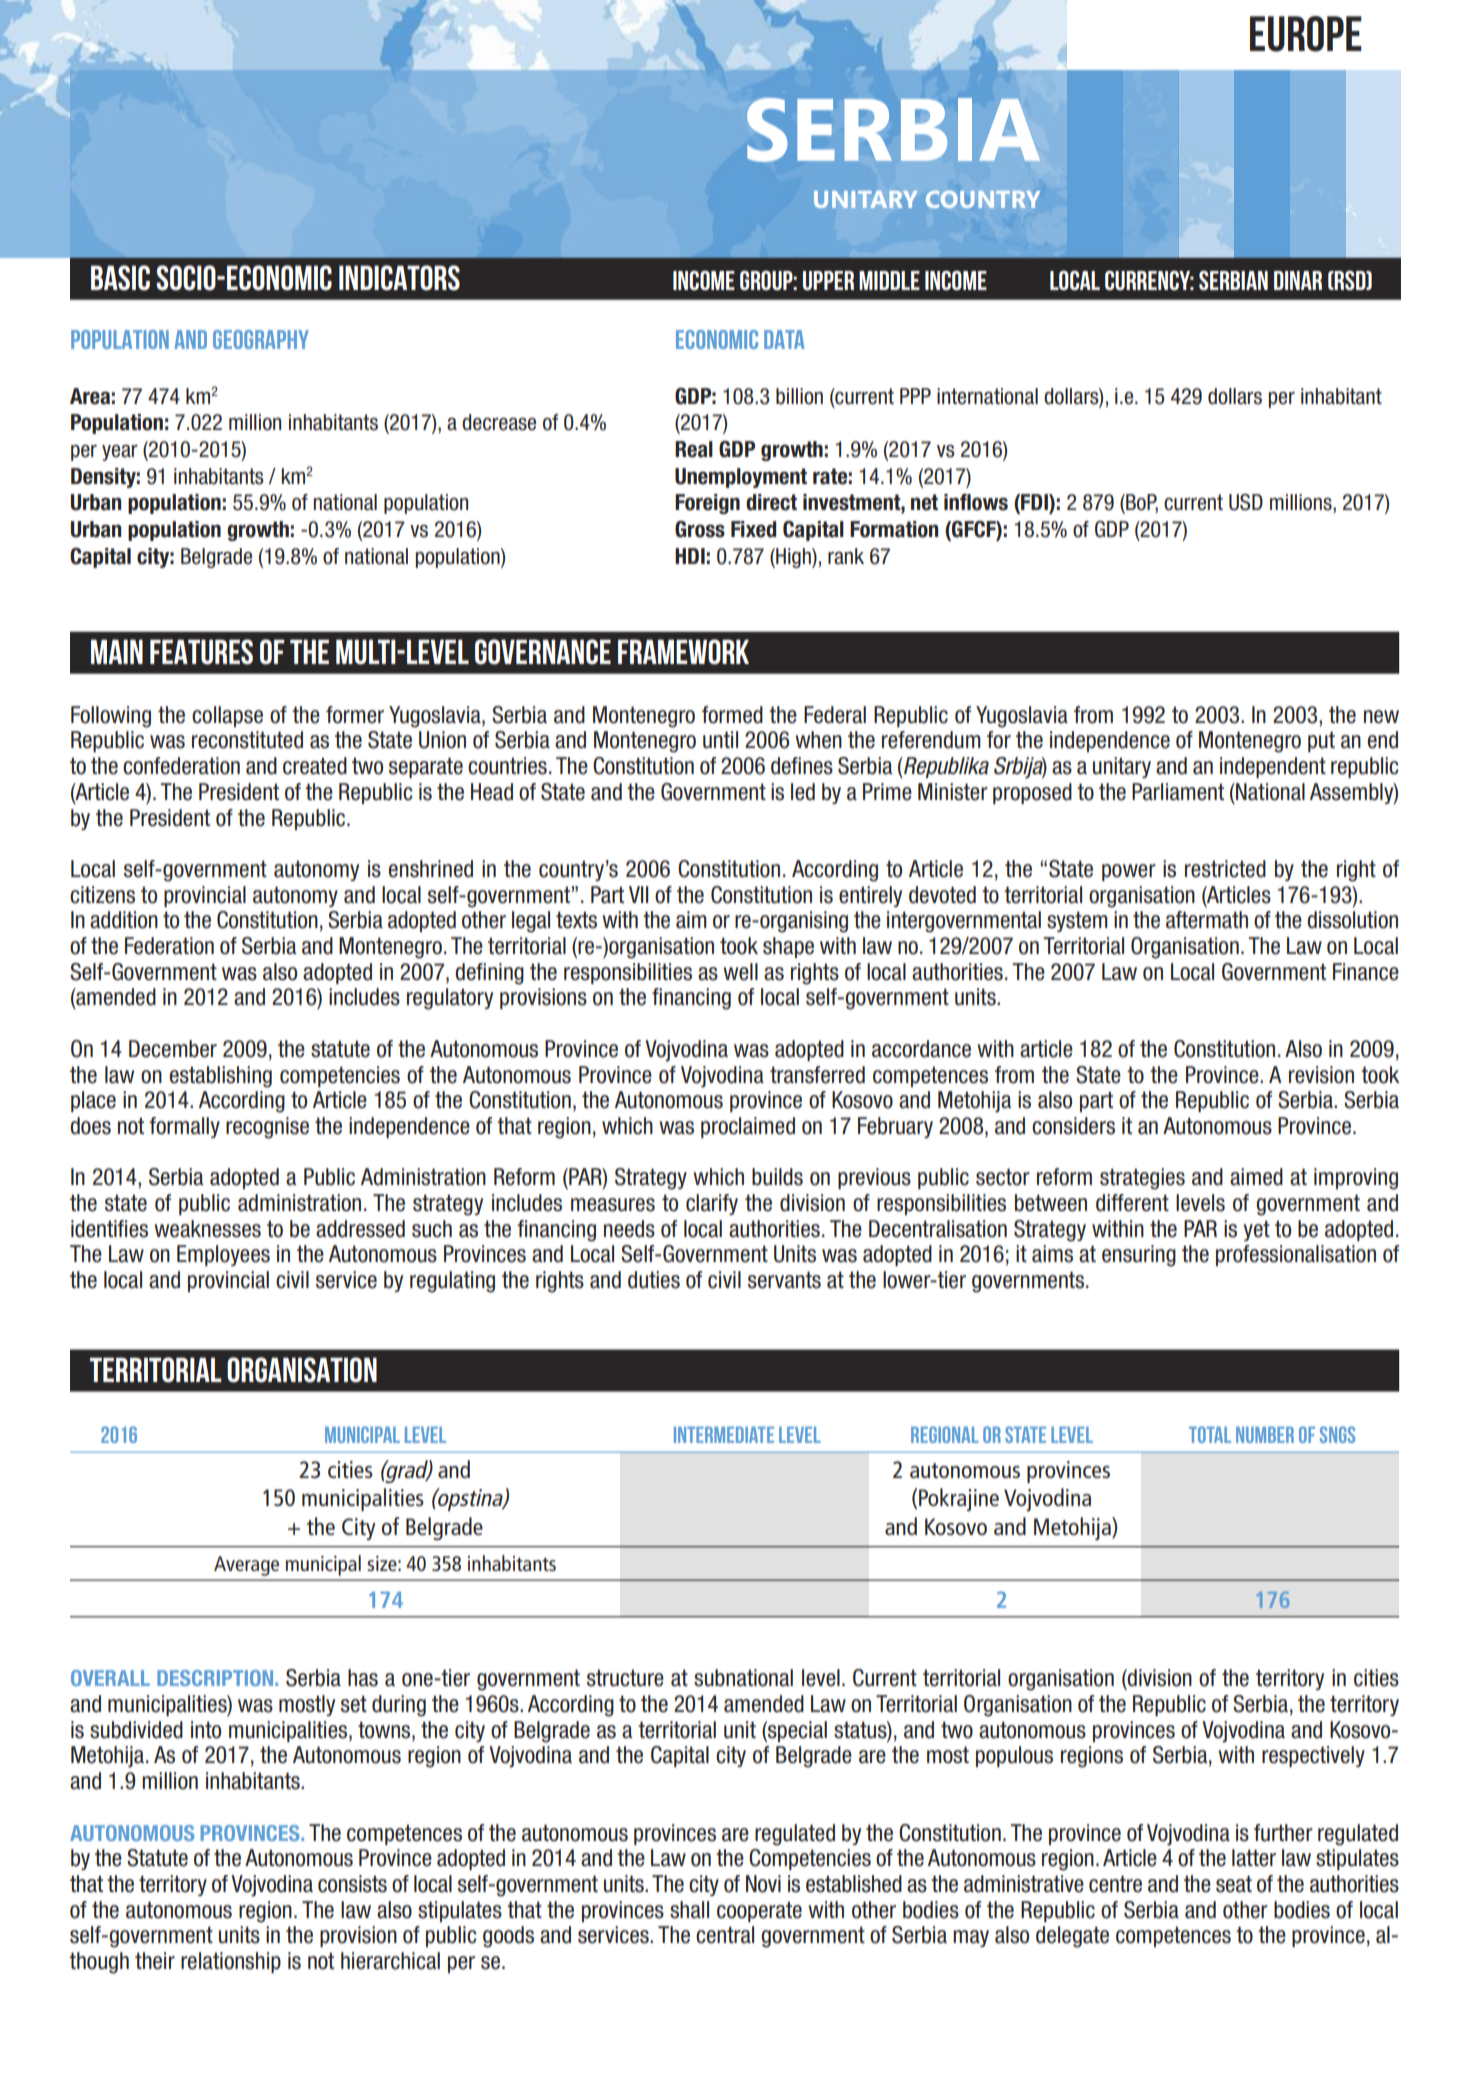 Image resolution: width=1471 pixels, height=2080 pixels. What do you see at coordinates (740, 972) in the screenshot?
I see `well` at bounding box center [740, 972].
